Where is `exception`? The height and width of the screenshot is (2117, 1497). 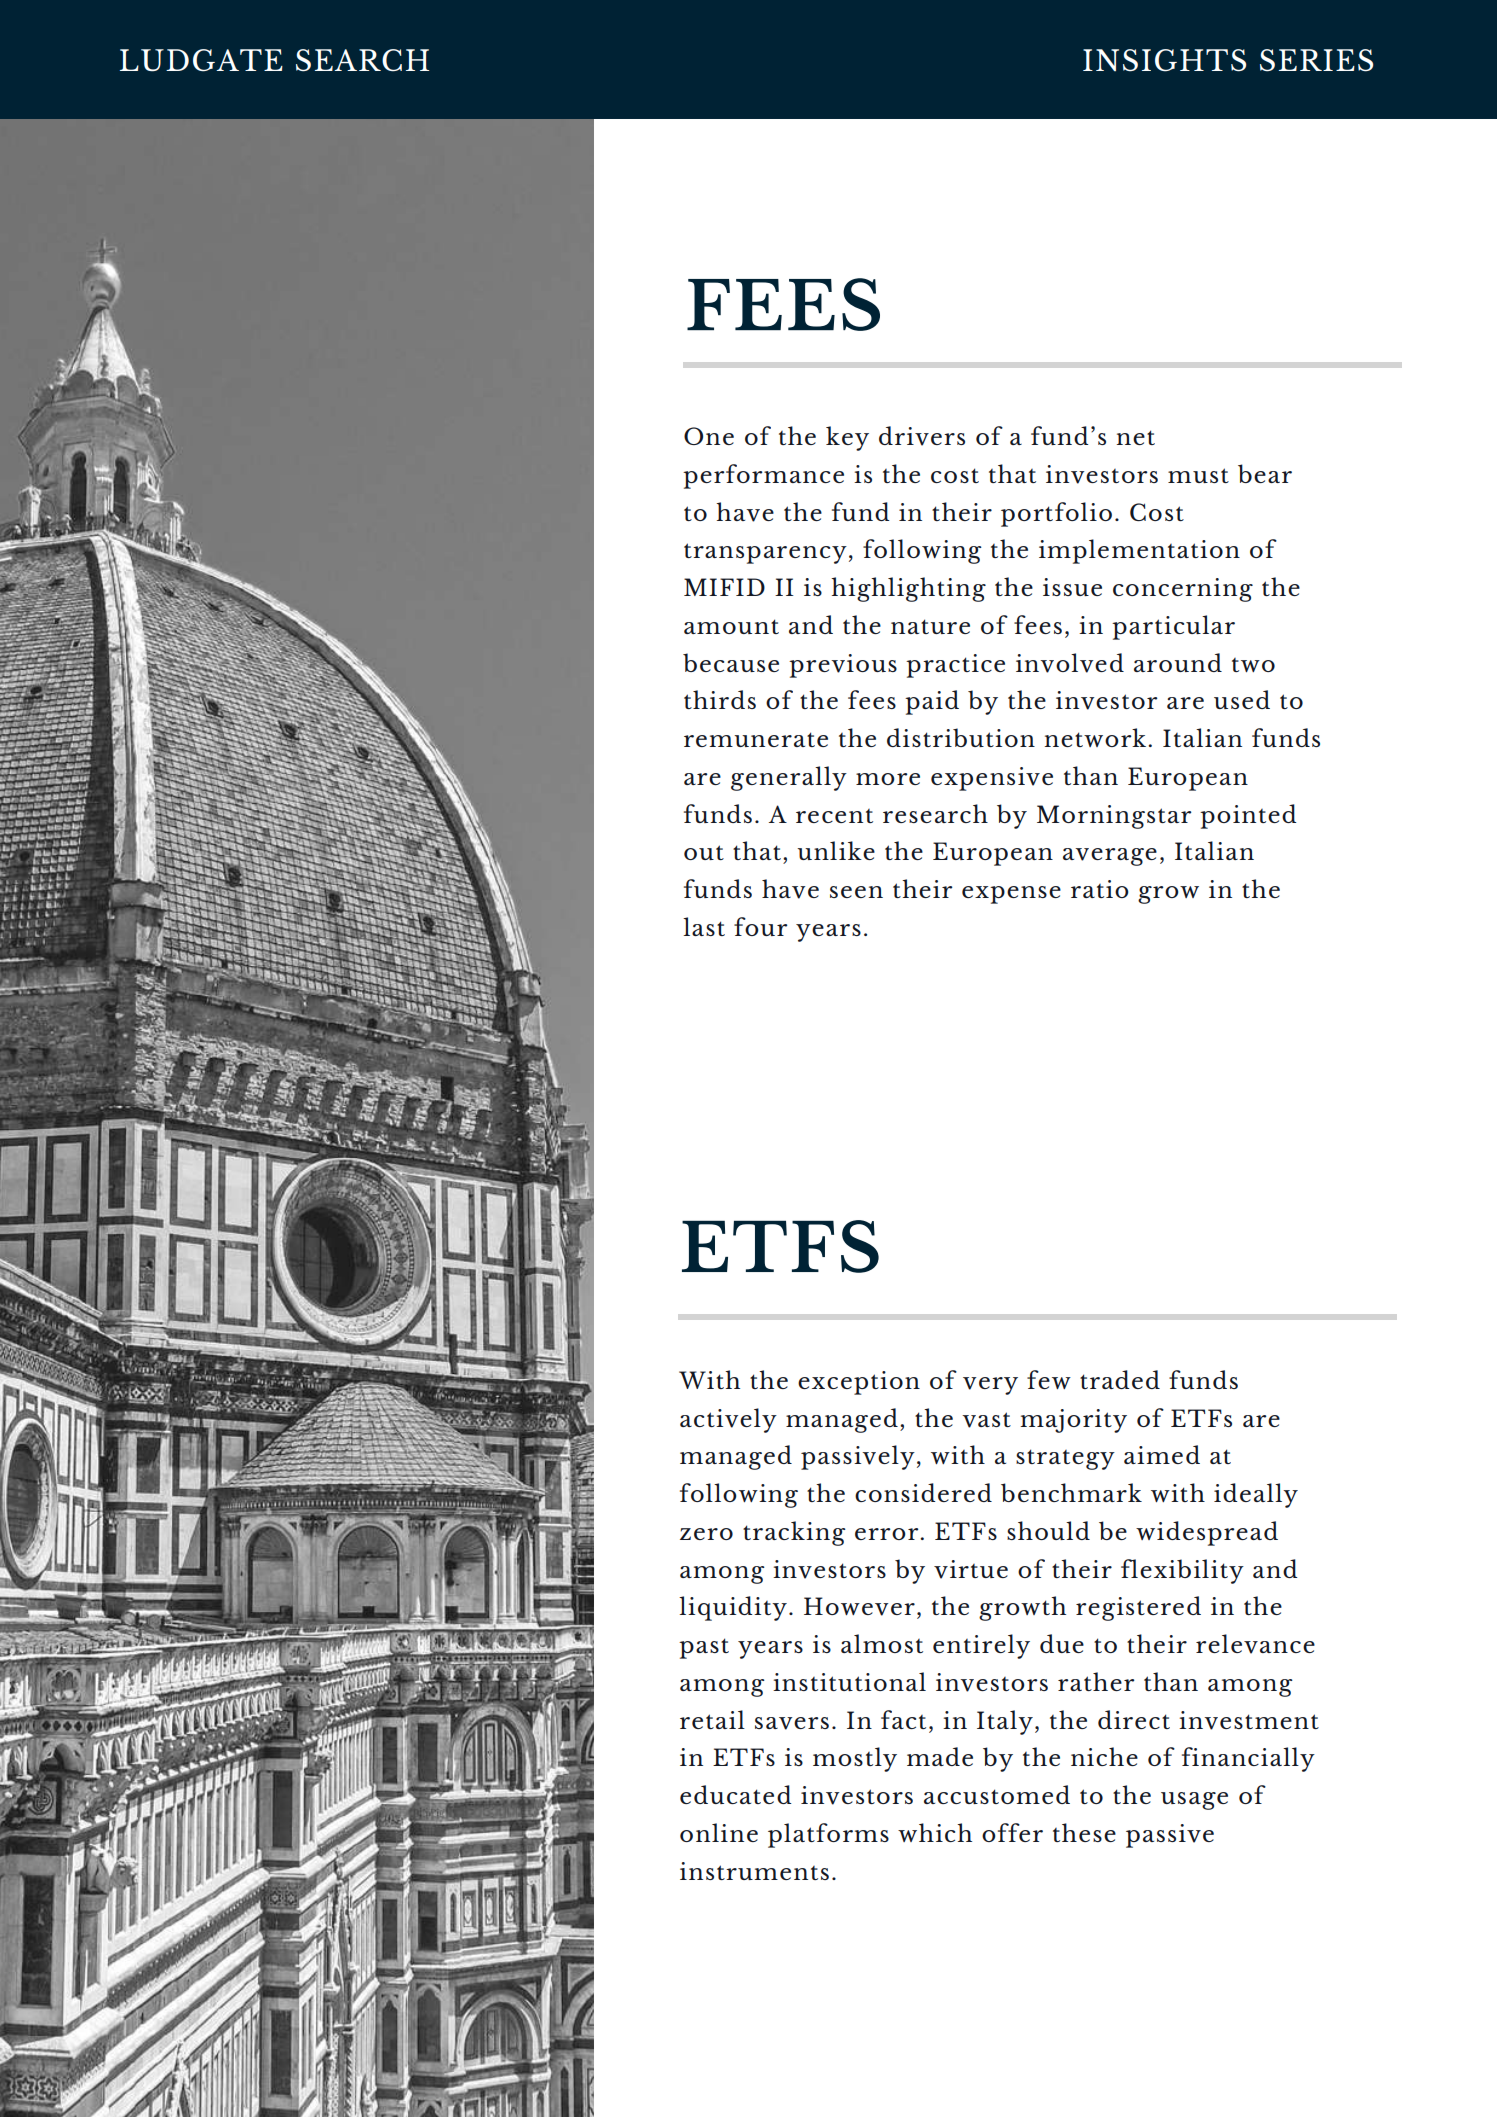 exception is located at coordinates (859, 1383).
